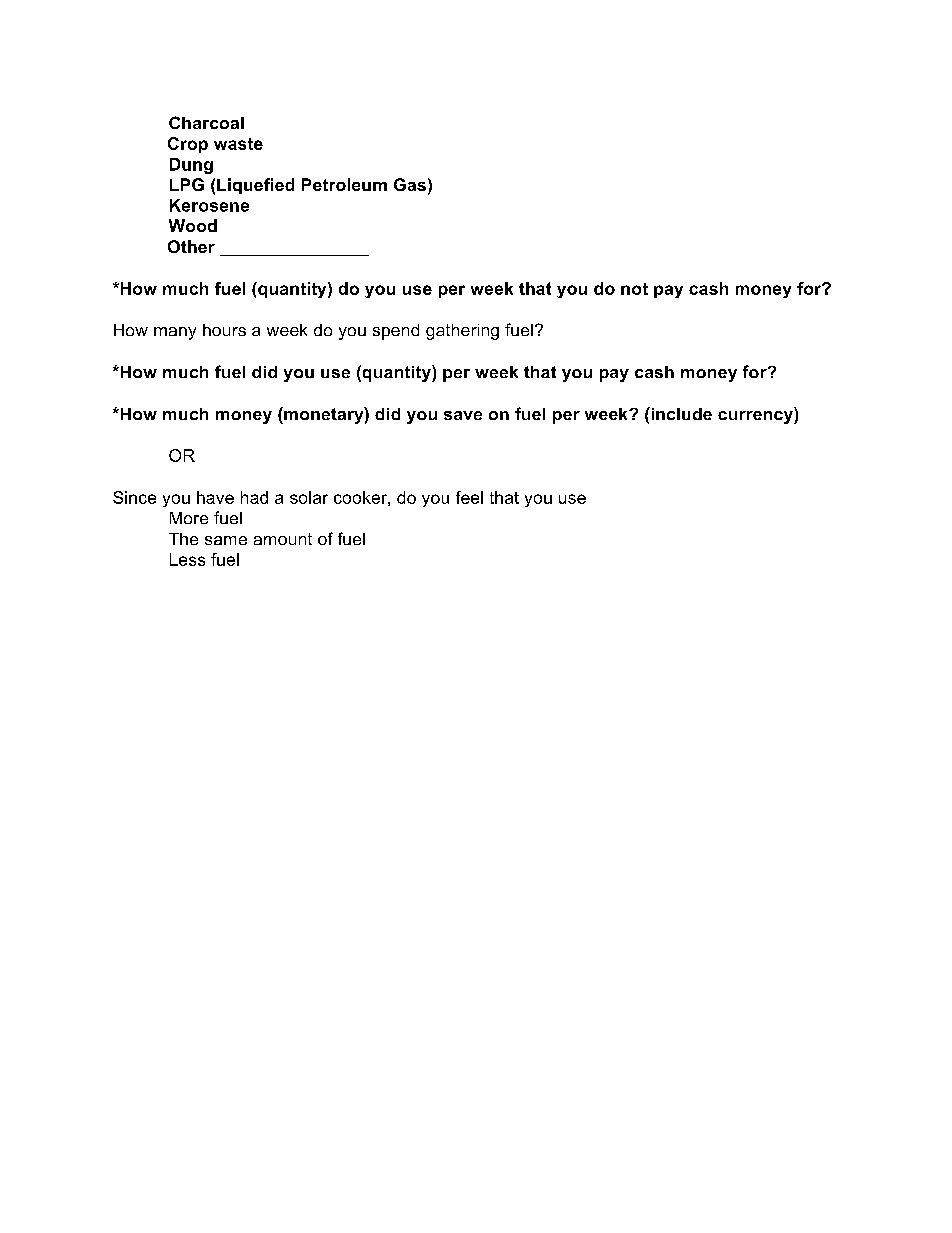  What do you see at coordinates (191, 246) in the document?
I see `Other` at bounding box center [191, 246].
